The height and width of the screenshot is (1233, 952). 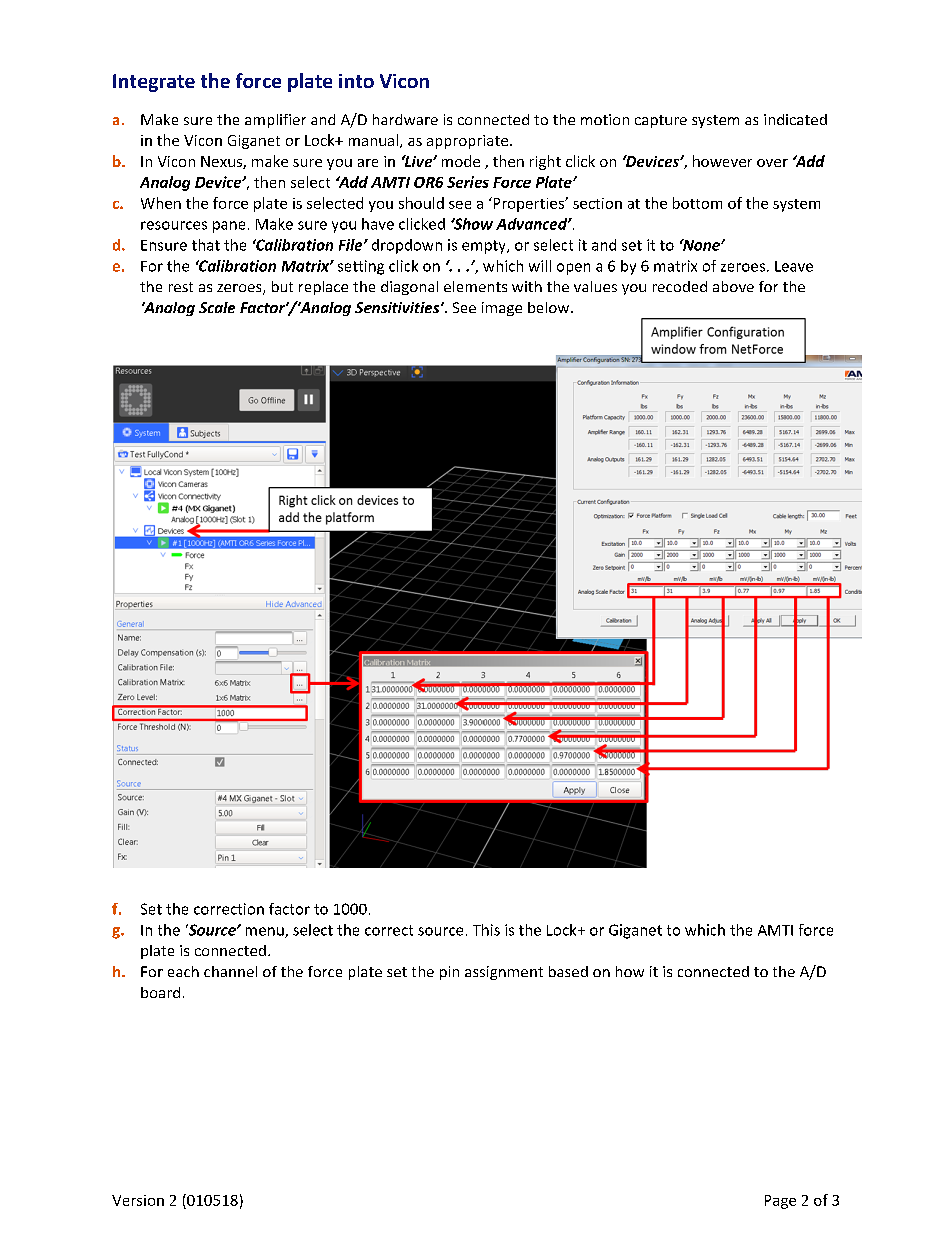 I want to click on This, so click(x=486, y=930).
